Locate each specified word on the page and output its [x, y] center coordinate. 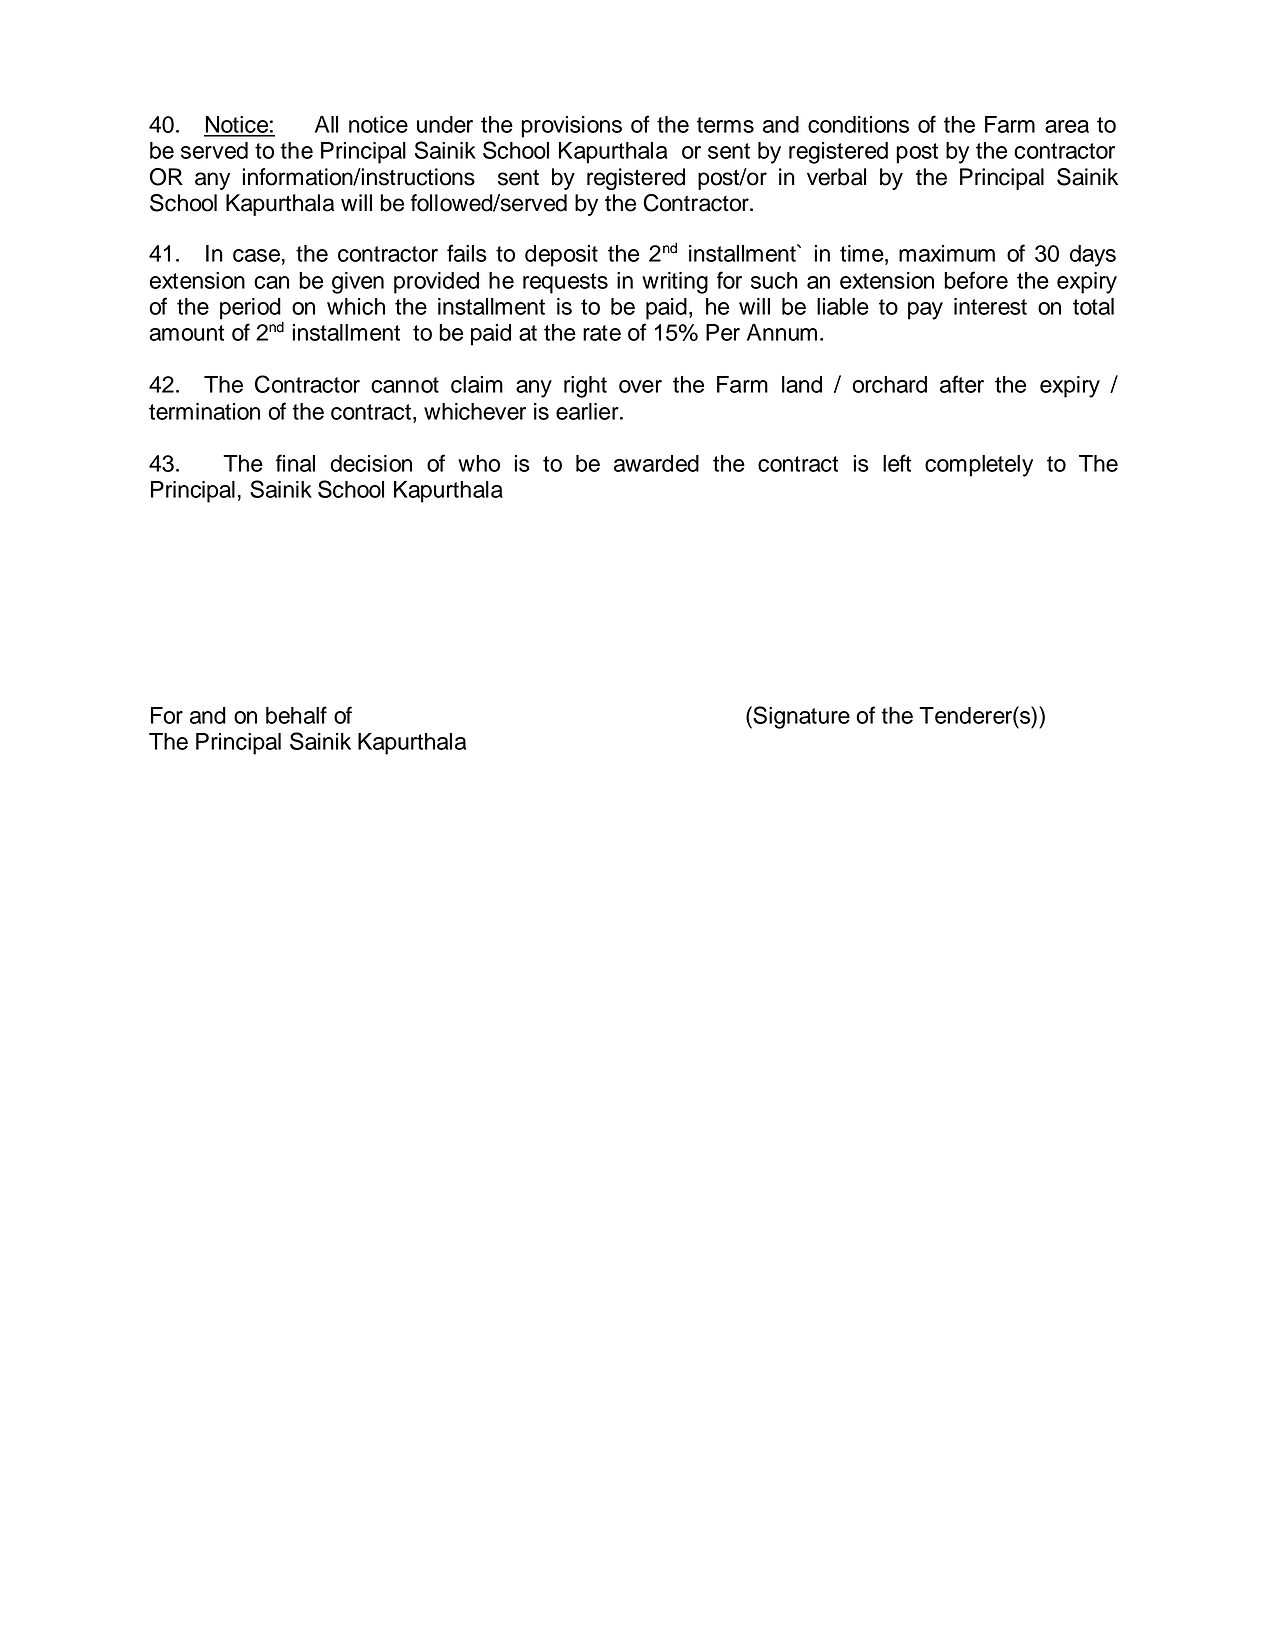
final [295, 463]
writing [675, 283]
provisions [571, 127]
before [976, 280]
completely [979, 466]
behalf [296, 715]
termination [204, 411]
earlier [588, 411]
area [1067, 126]
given [358, 283]
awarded [656, 463]
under [445, 124]
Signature [800, 717]
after [962, 384]
